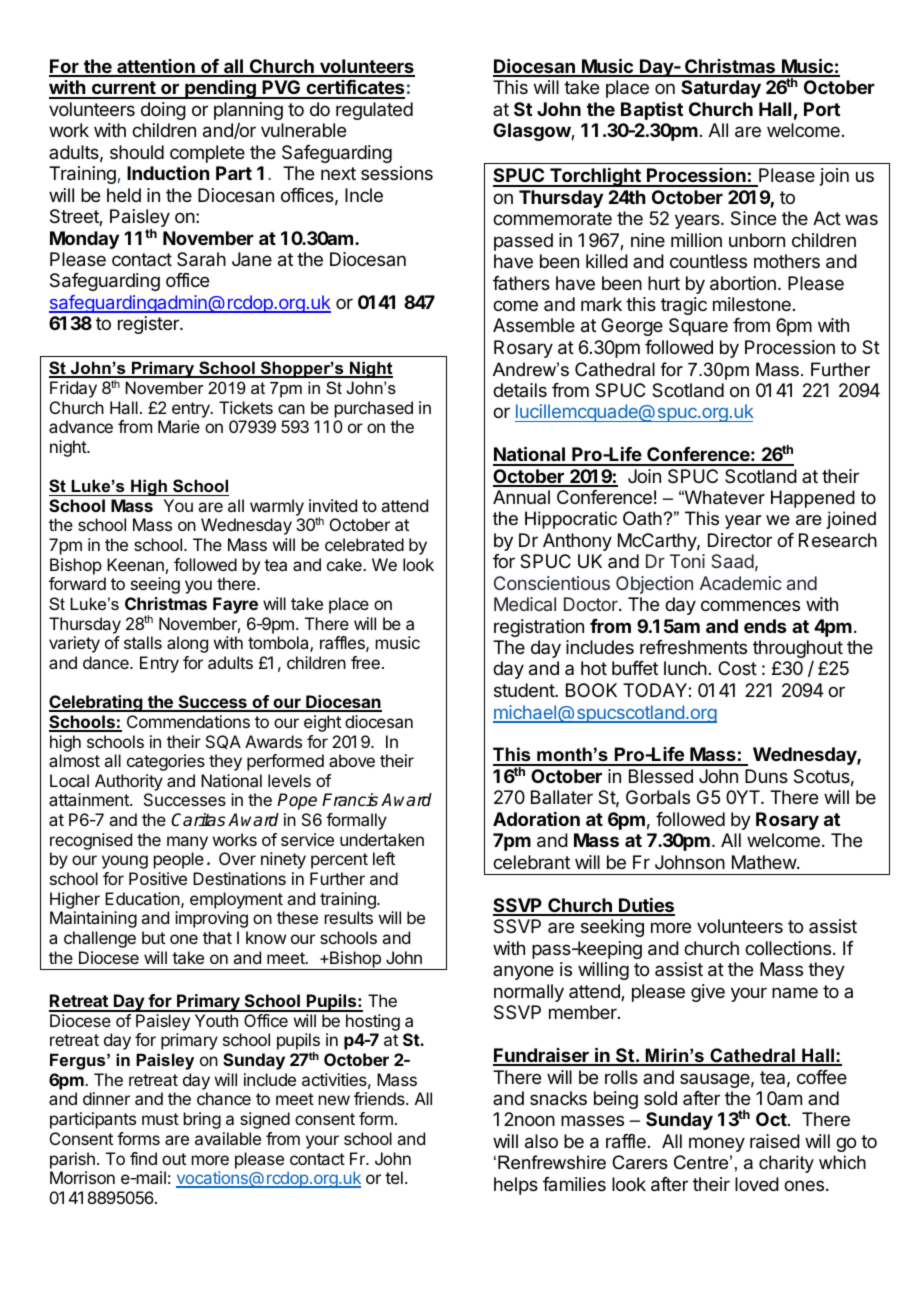 The image size is (924, 1308). What do you see at coordinates (374, 111) in the document?
I see `regulated` at bounding box center [374, 111].
